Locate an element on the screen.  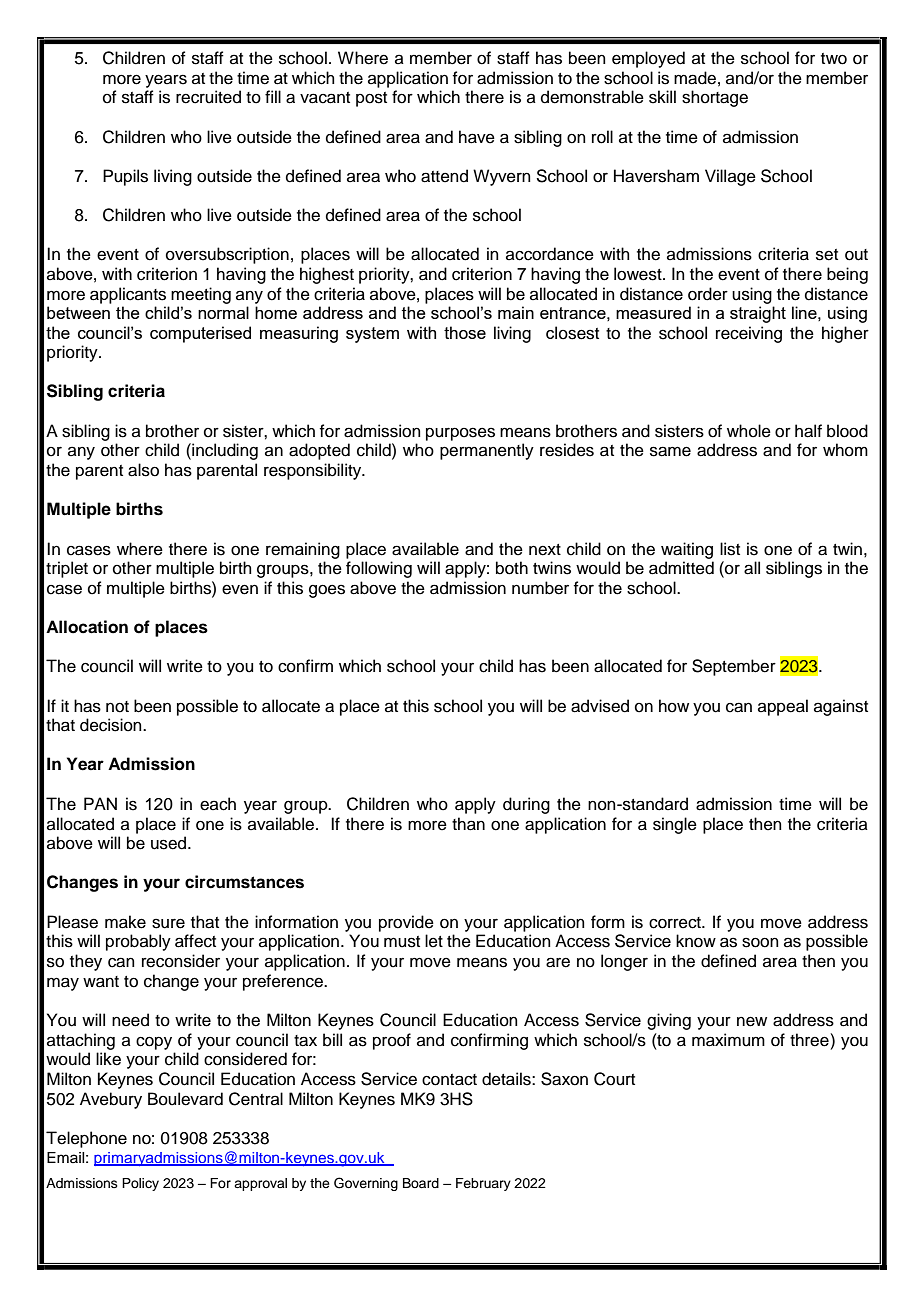
Policy is located at coordinates (140, 1184).
